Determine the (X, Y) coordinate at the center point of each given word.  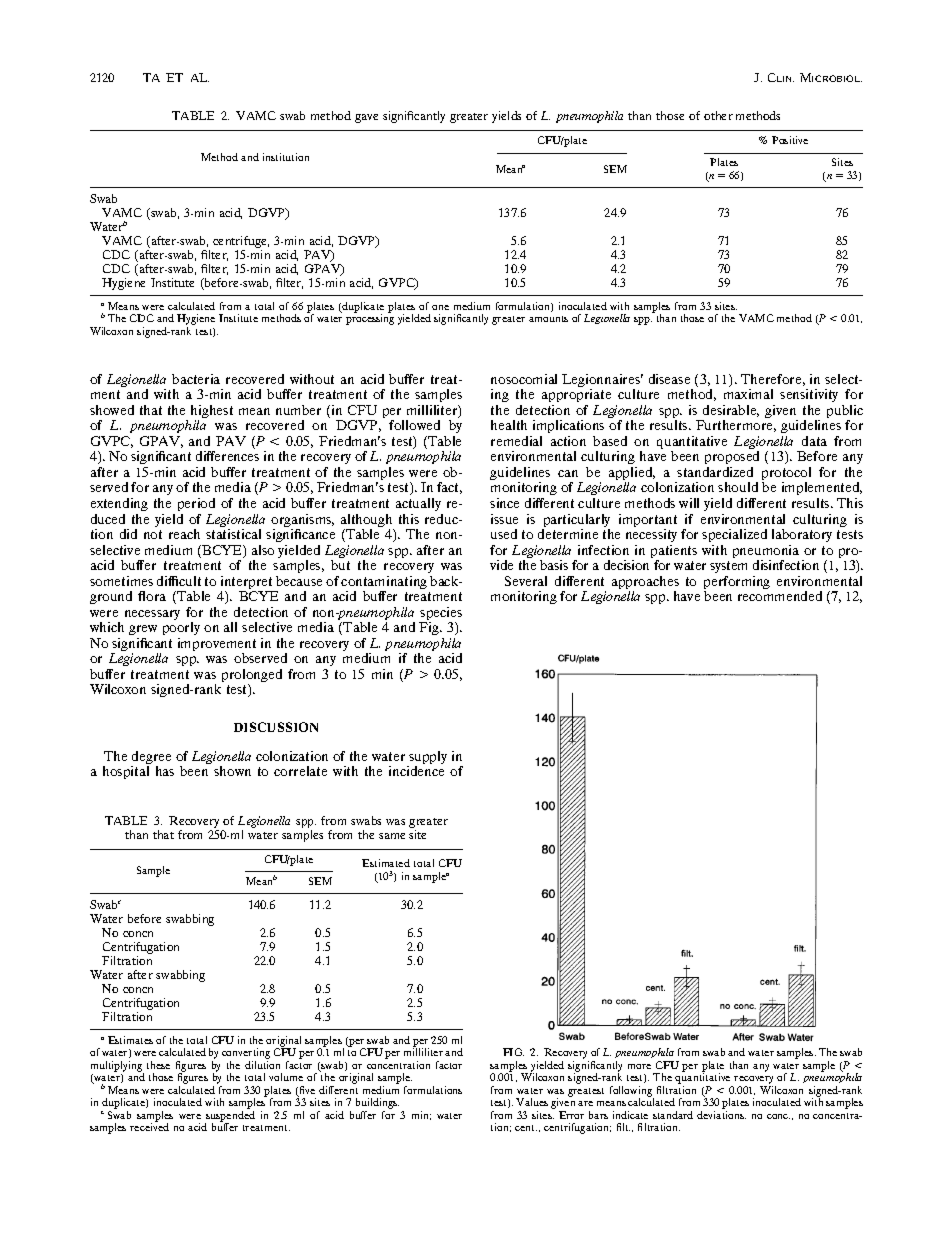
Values (532, 1102)
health (509, 425)
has (165, 771)
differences (227, 456)
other (718, 115)
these (158, 1065)
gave (366, 118)
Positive (790, 140)
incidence (416, 771)
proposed (732, 459)
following (632, 1092)
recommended (780, 596)
